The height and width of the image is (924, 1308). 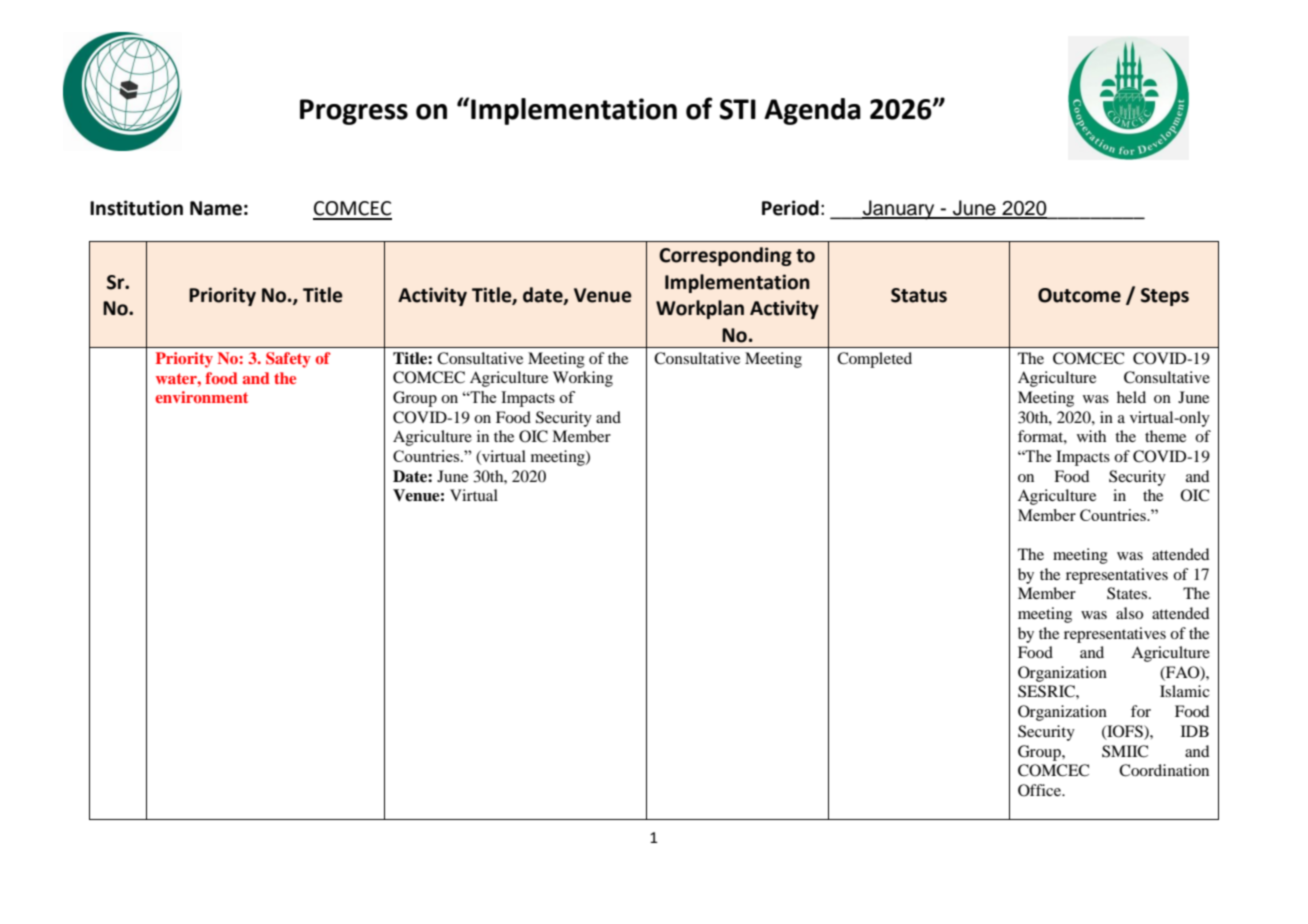 What do you see at coordinates (725, 256) in the image?
I see `Corresponding` at bounding box center [725, 256].
